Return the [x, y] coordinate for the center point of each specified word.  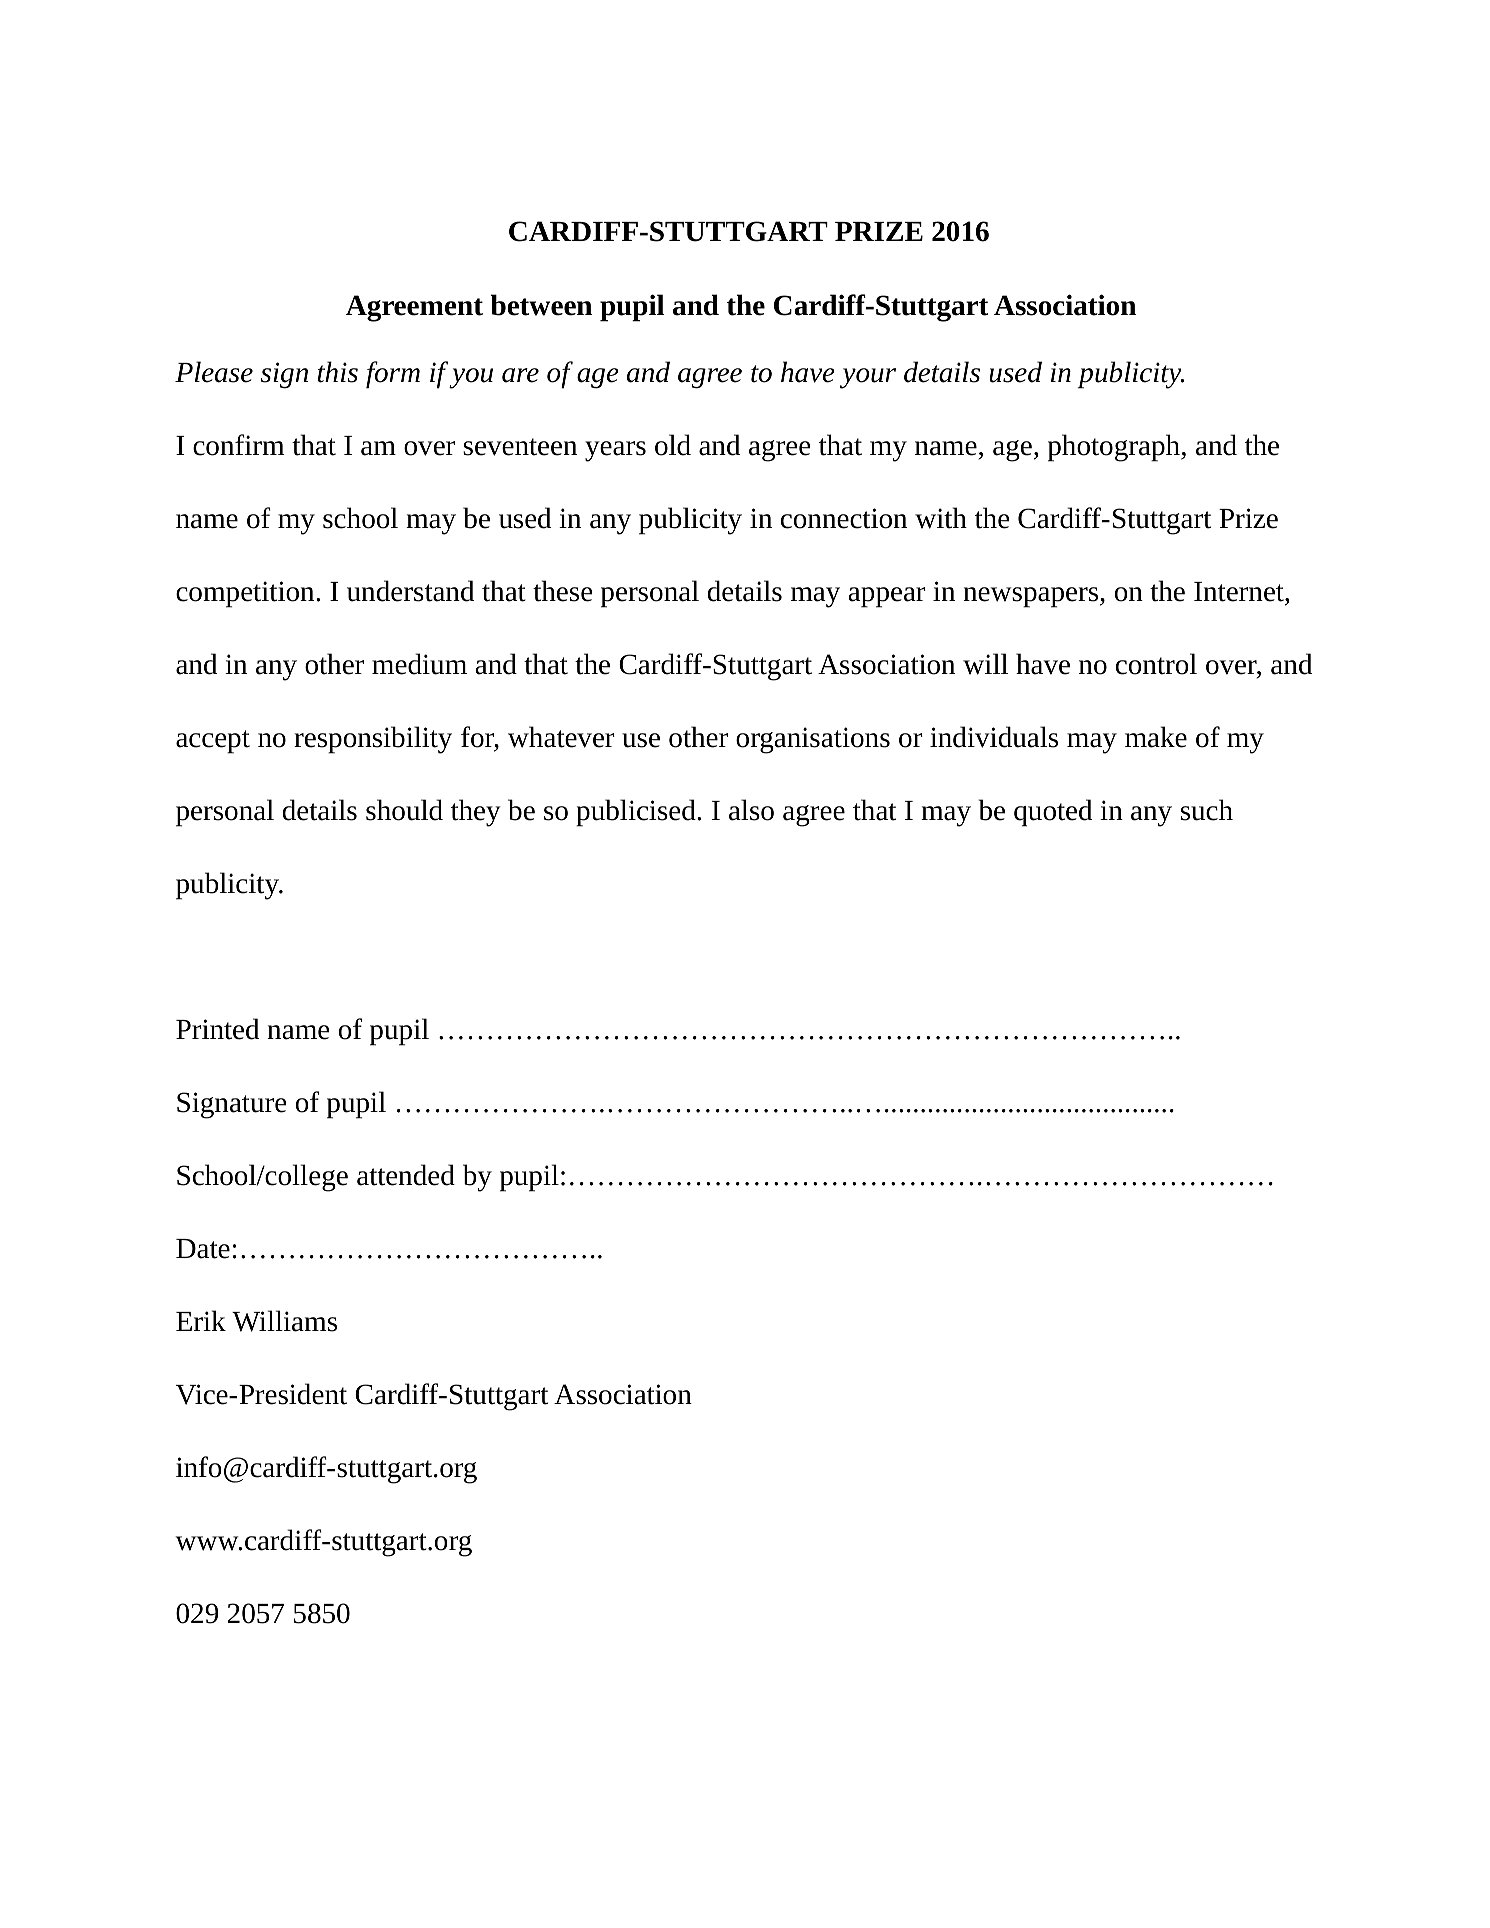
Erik [201, 1320]
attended [406, 1175]
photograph [1115, 448]
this [338, 372]
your [868, 378]
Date [203, 1249]
